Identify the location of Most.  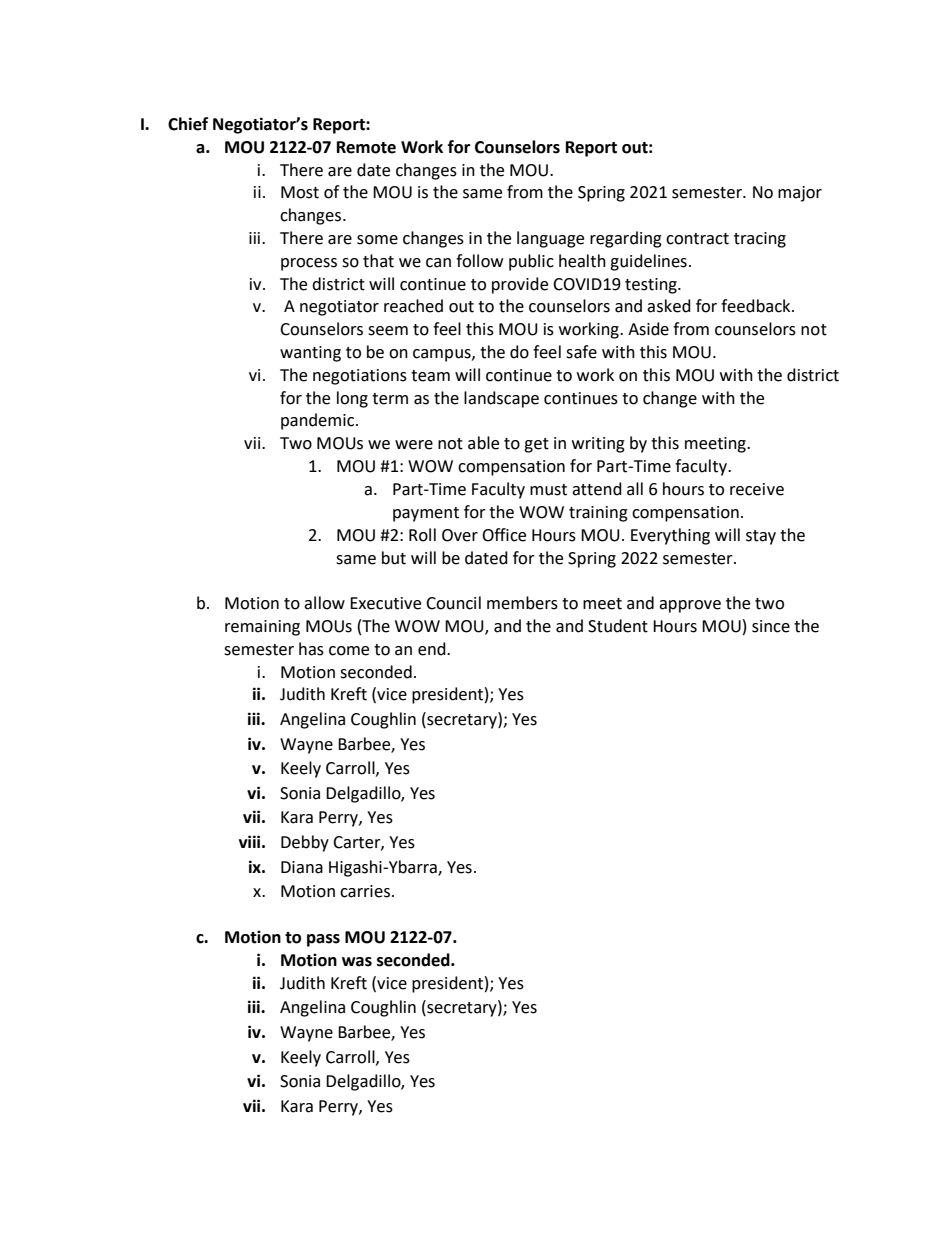
(300, 192).
